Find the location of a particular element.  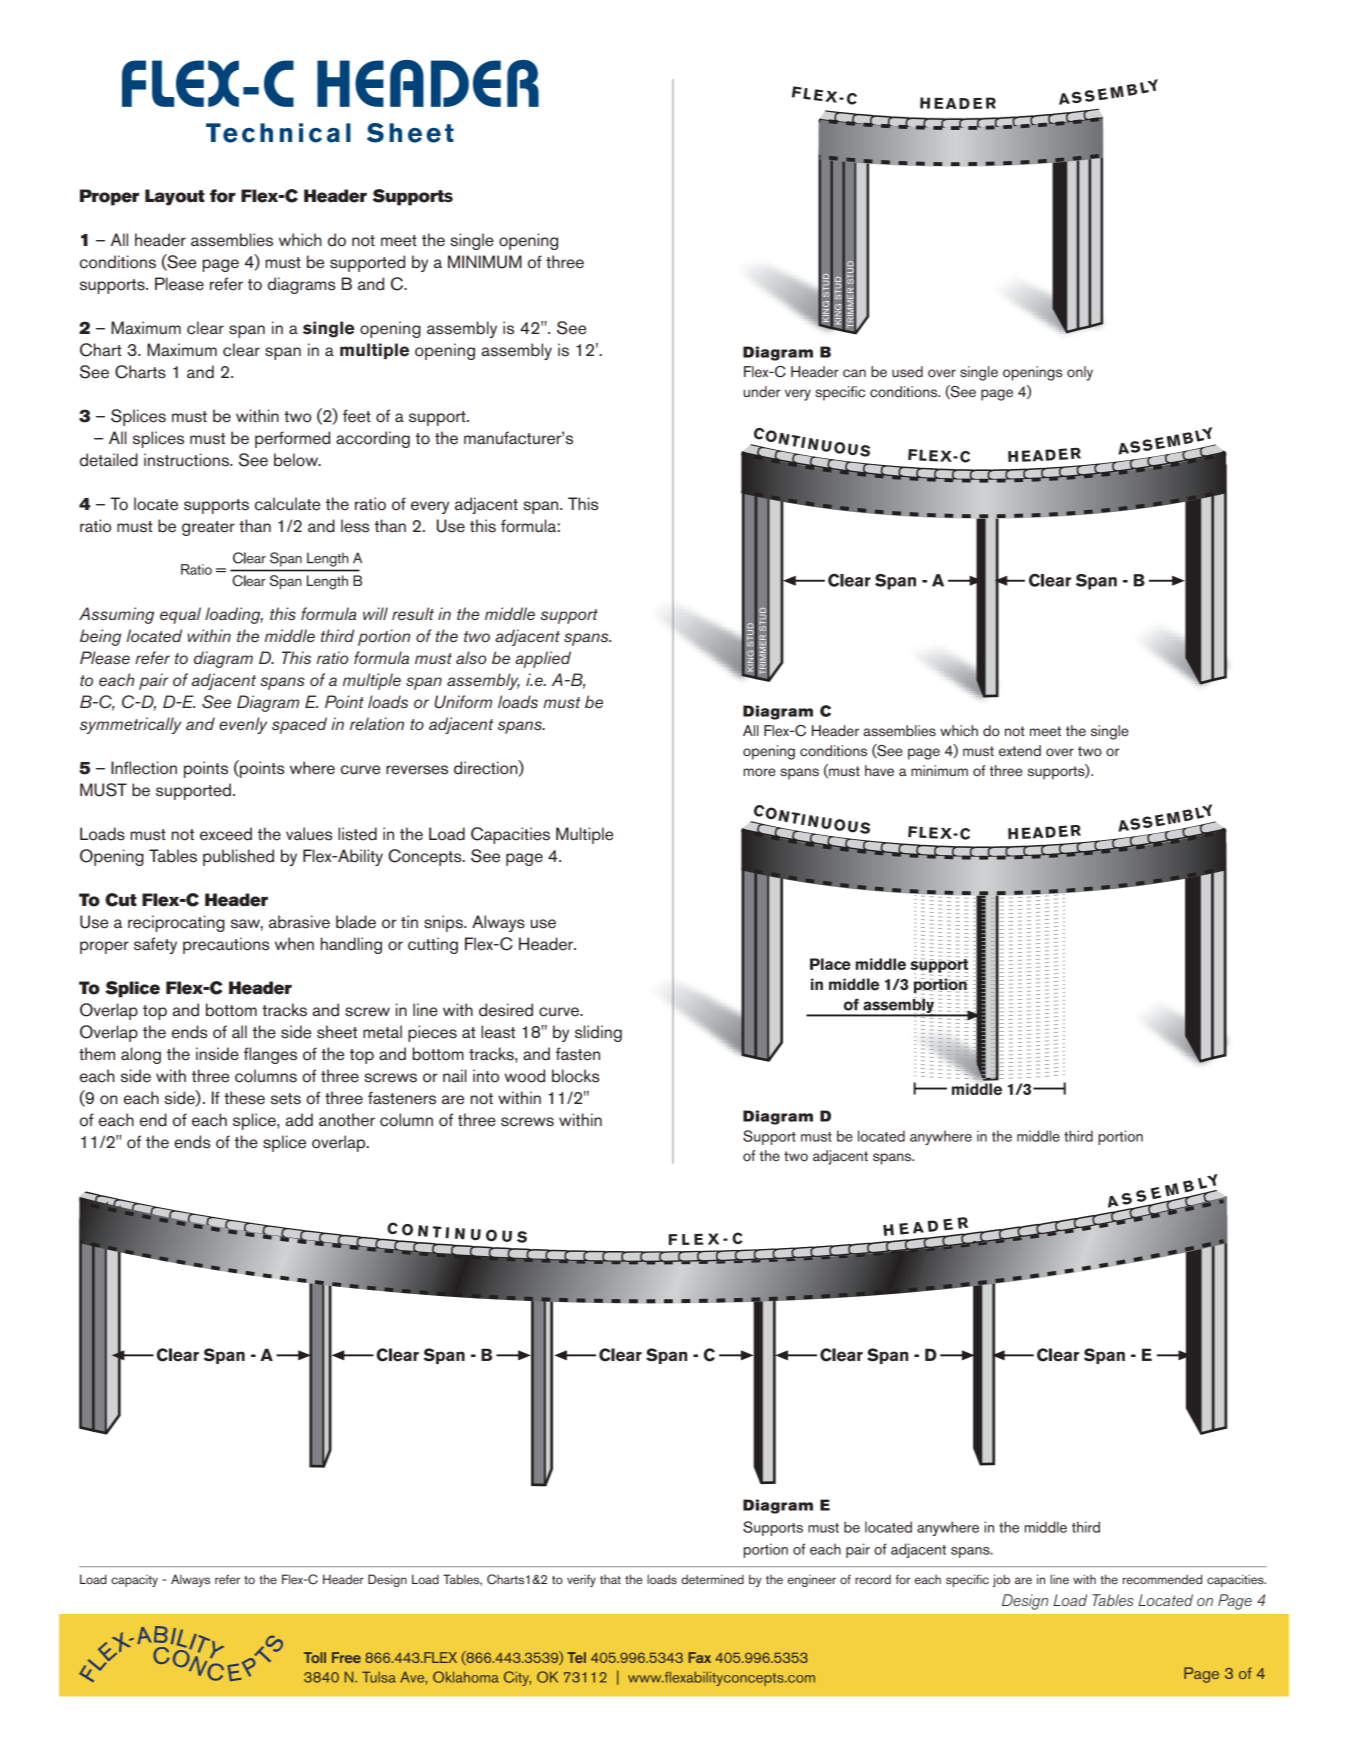

applied is located at coordinates (543, 659).
